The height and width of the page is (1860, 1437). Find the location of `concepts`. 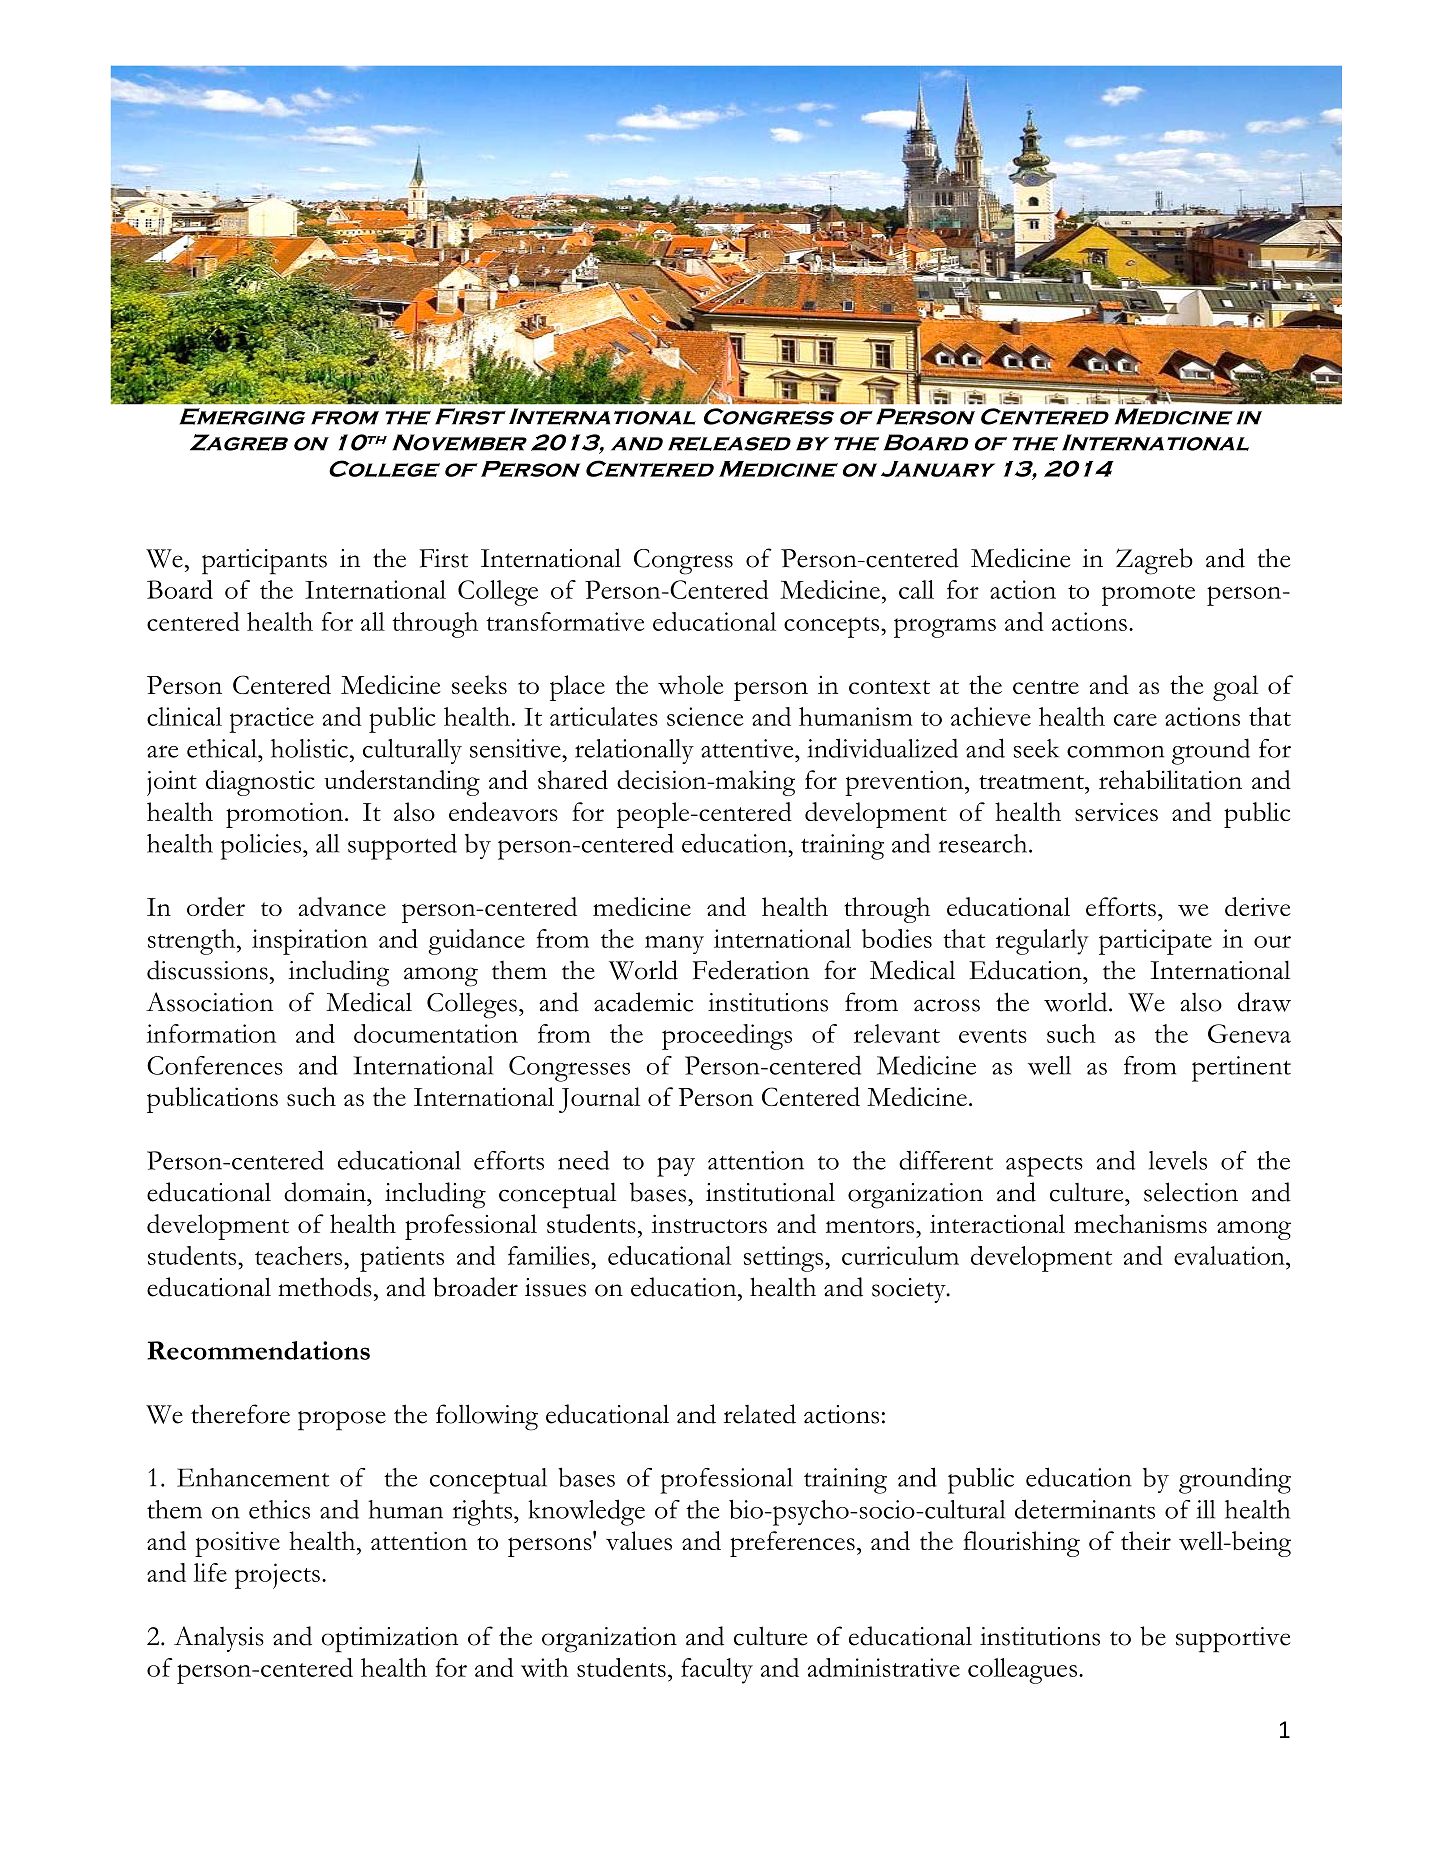

concepts is located at coordinates (833, 627).
